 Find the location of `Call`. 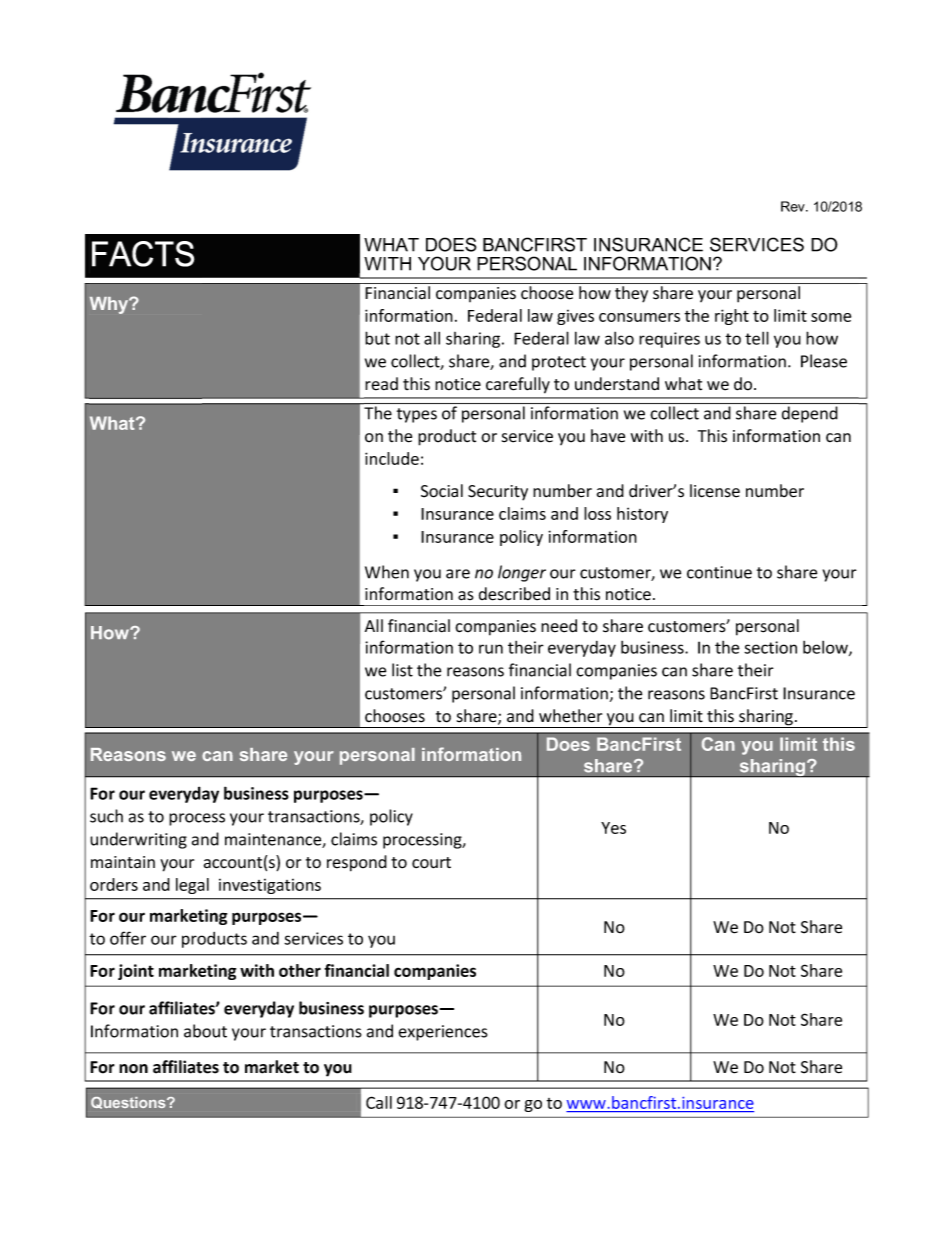

Call is located at coordinates (379, 1102).
